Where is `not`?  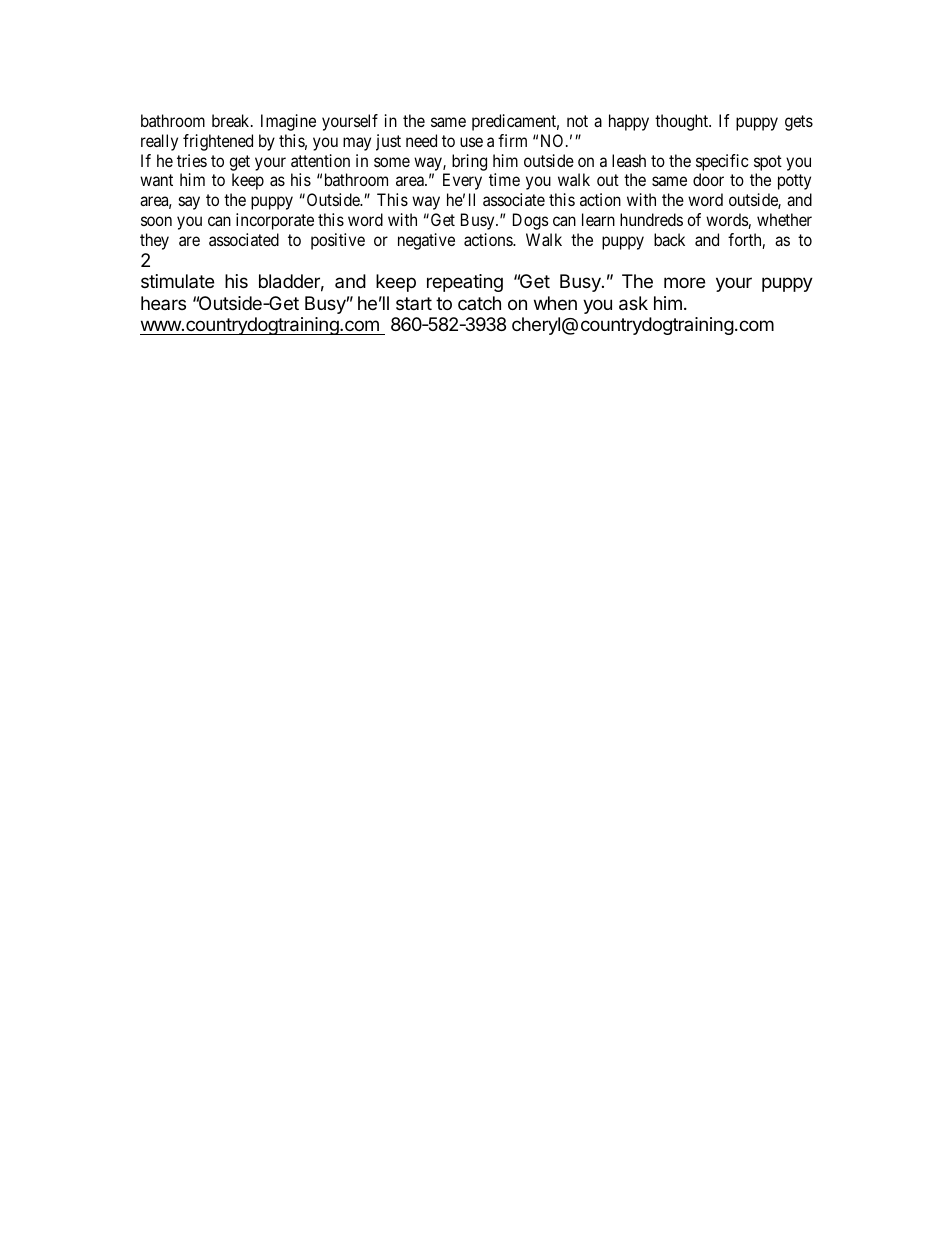
not is located at coordinates (577, 121).
